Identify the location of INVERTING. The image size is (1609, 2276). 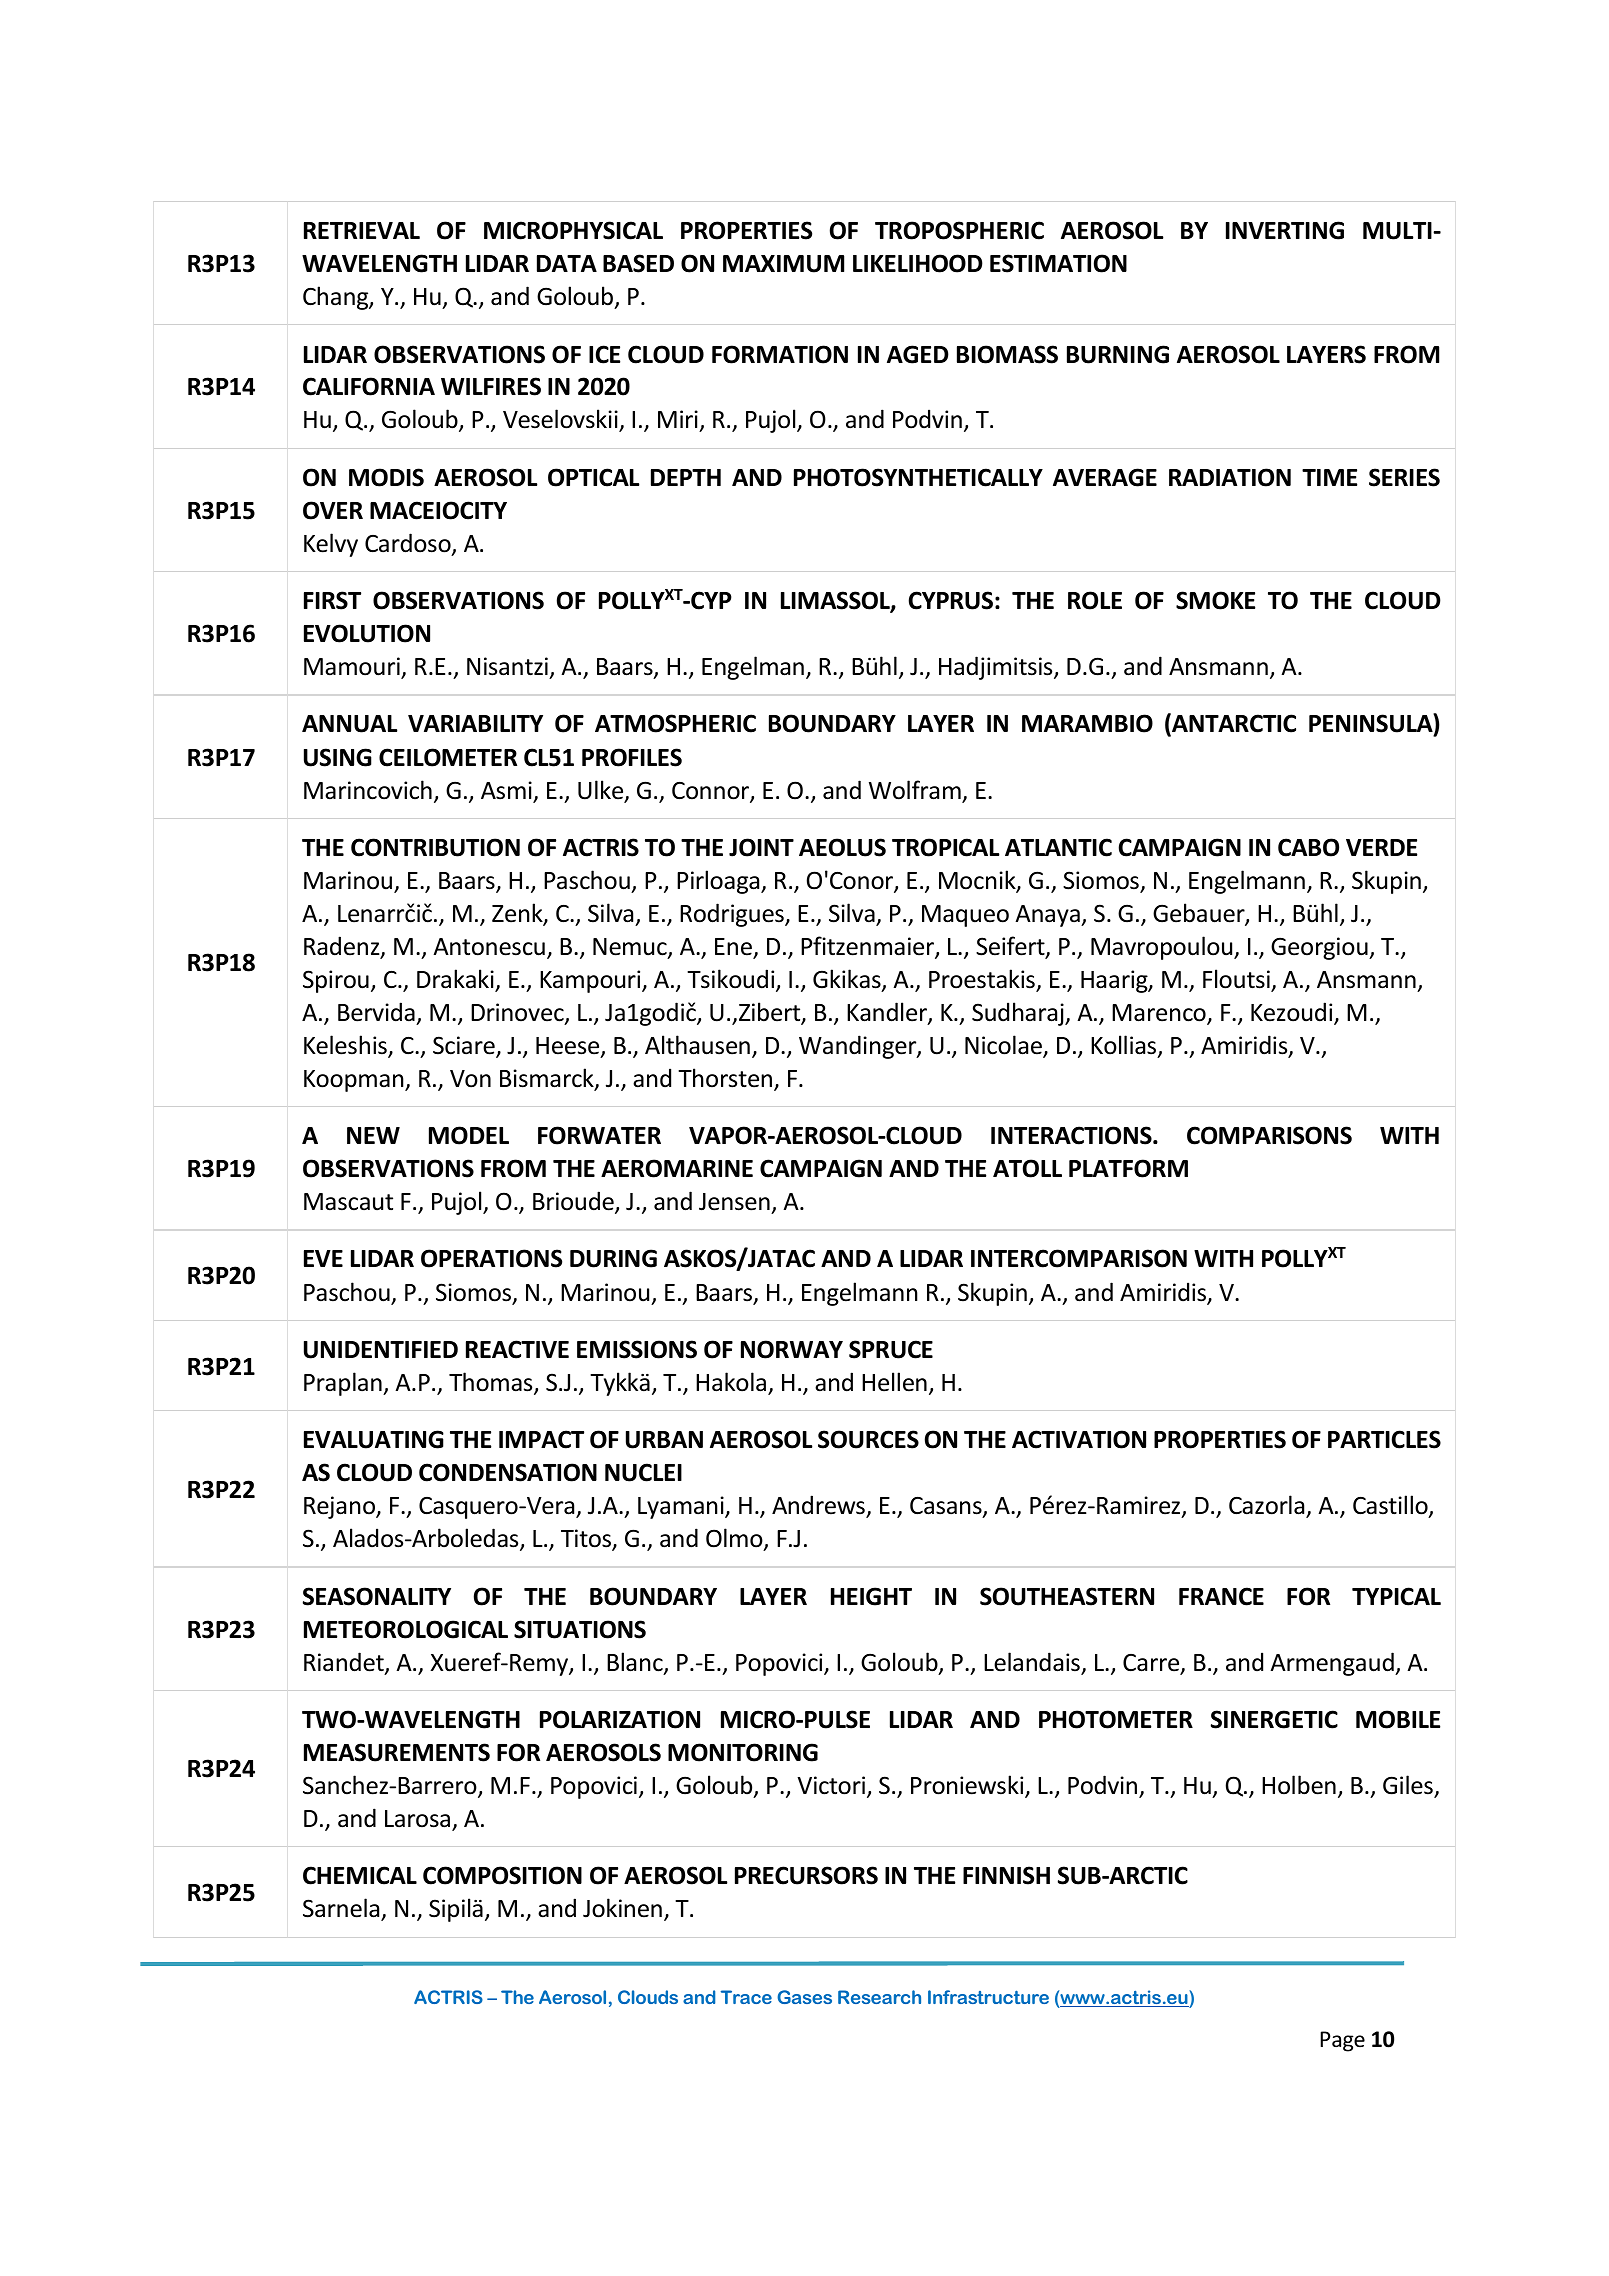
(1285, 230).
